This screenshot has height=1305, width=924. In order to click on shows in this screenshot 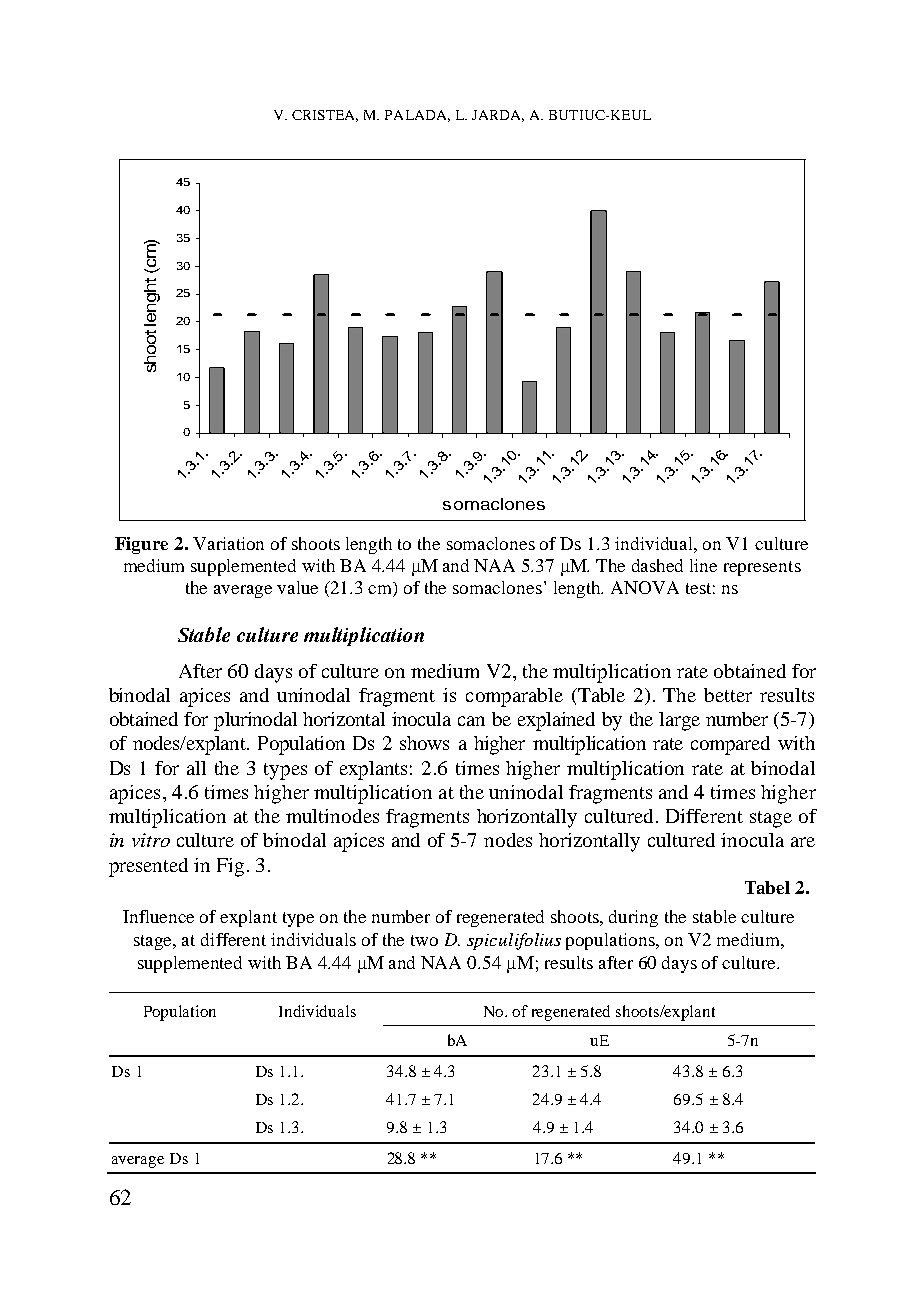, I will do `click(424, 743)`.
